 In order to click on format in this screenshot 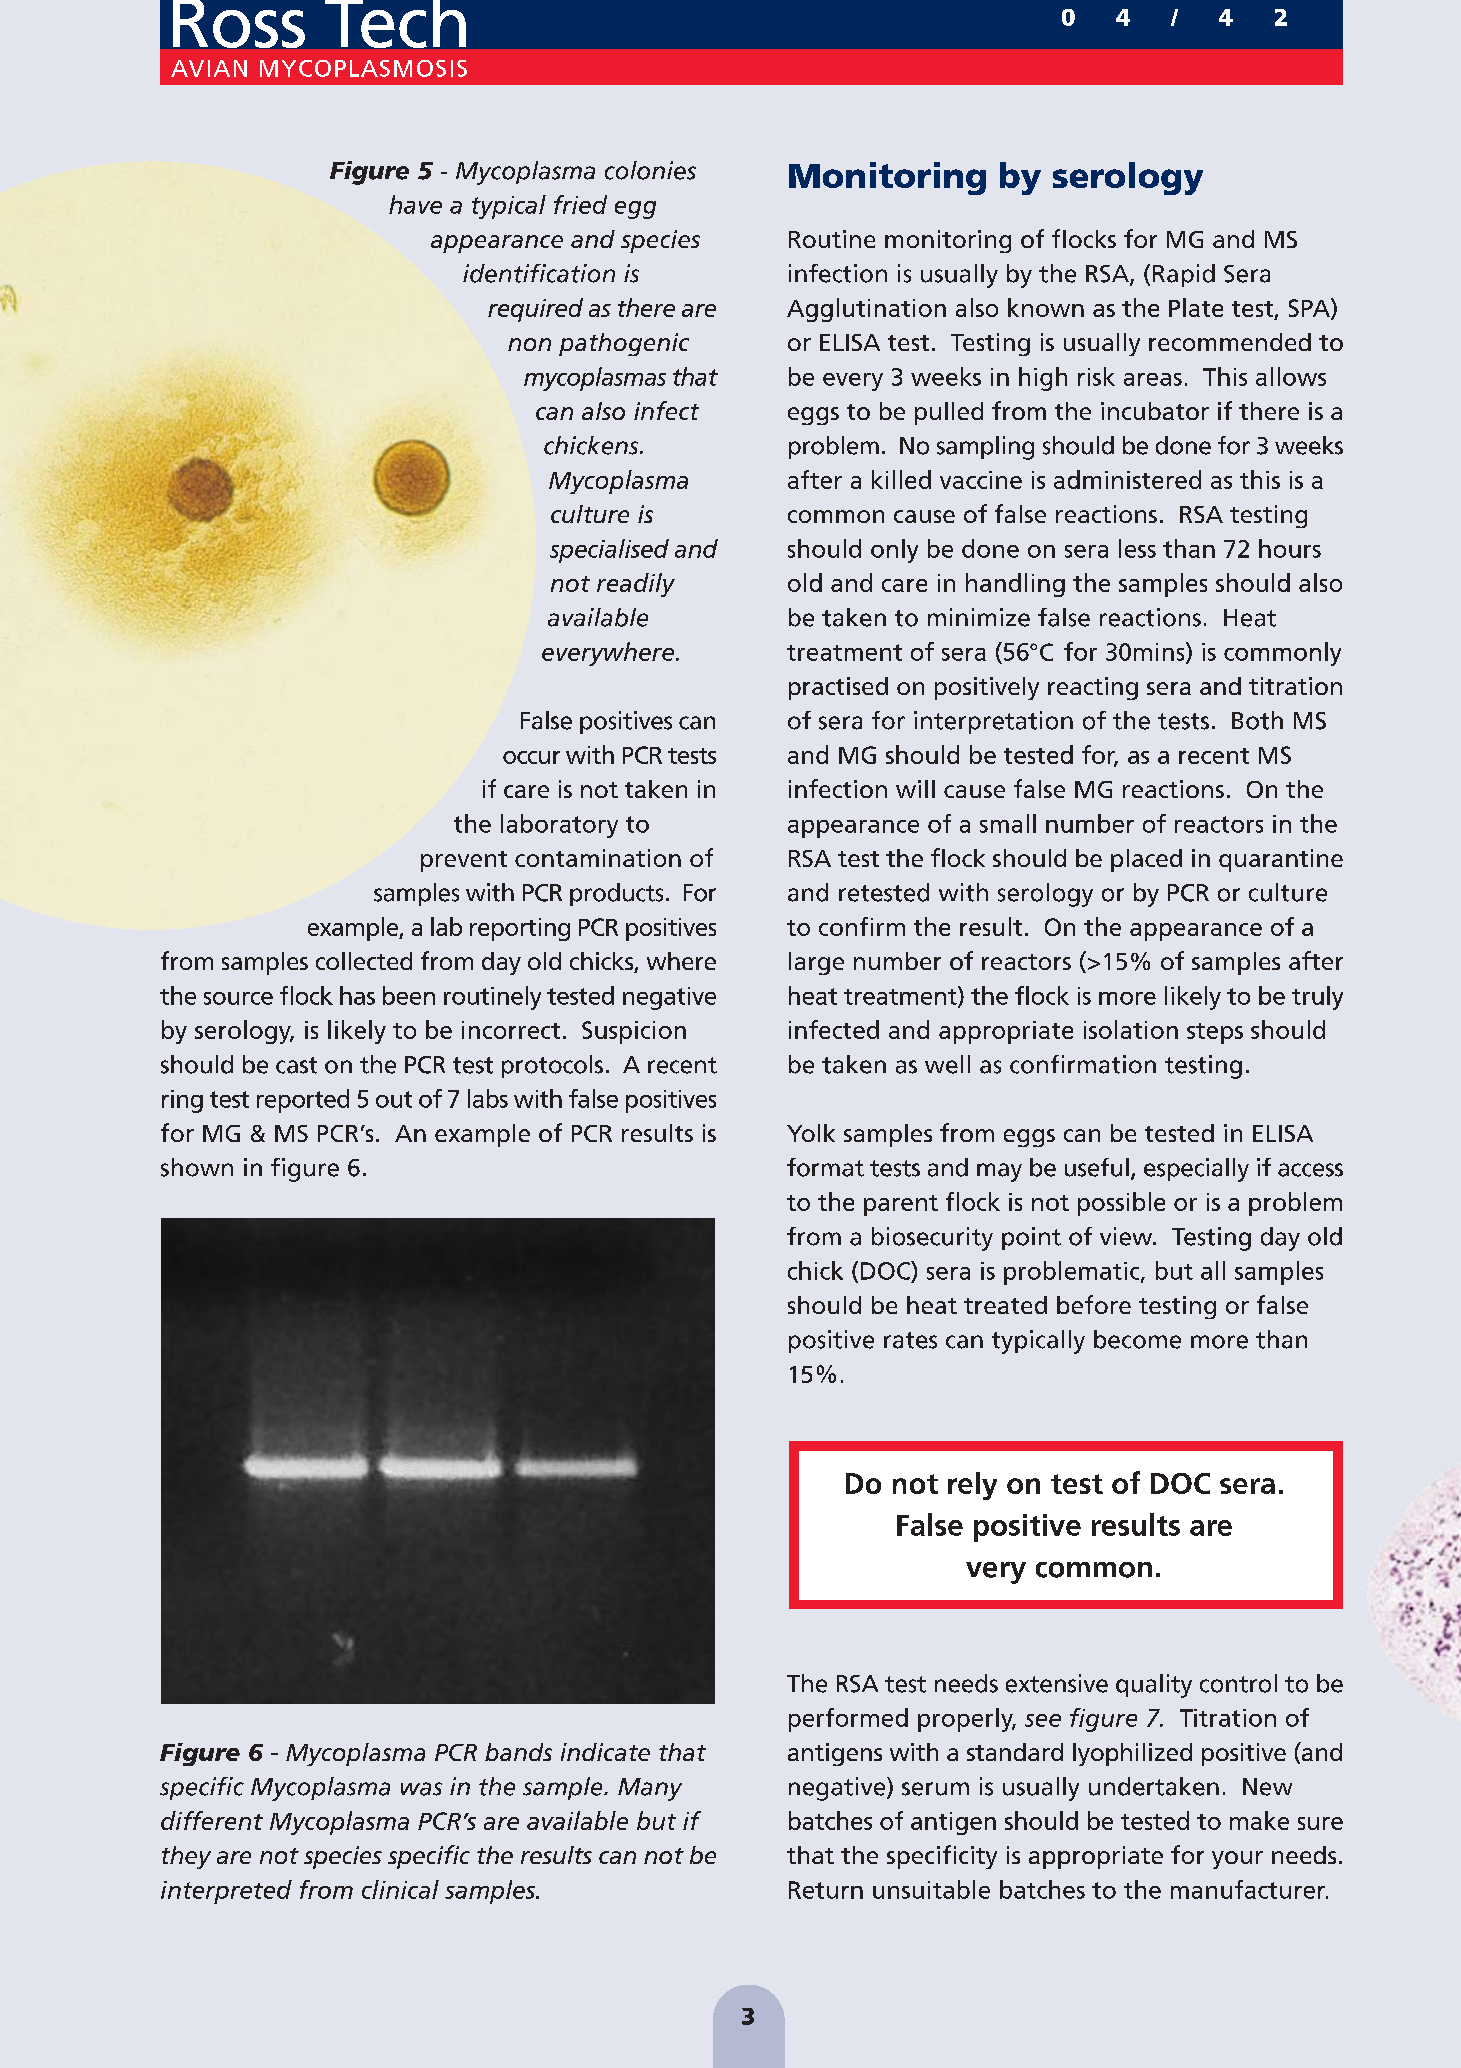, I will do `click(825, 1167)`.
